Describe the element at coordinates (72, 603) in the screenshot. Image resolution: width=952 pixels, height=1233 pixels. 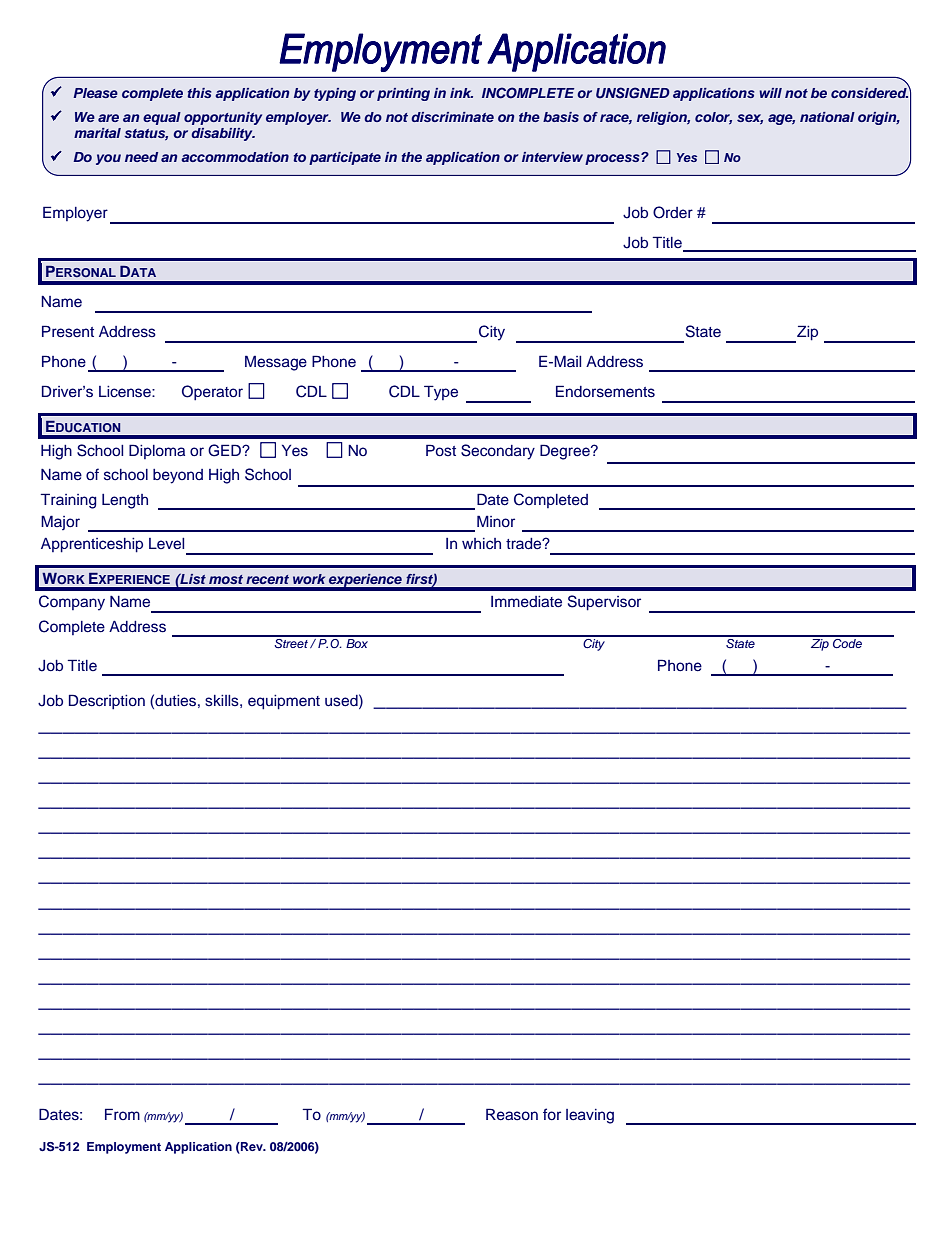
I see `Company` at that location.
